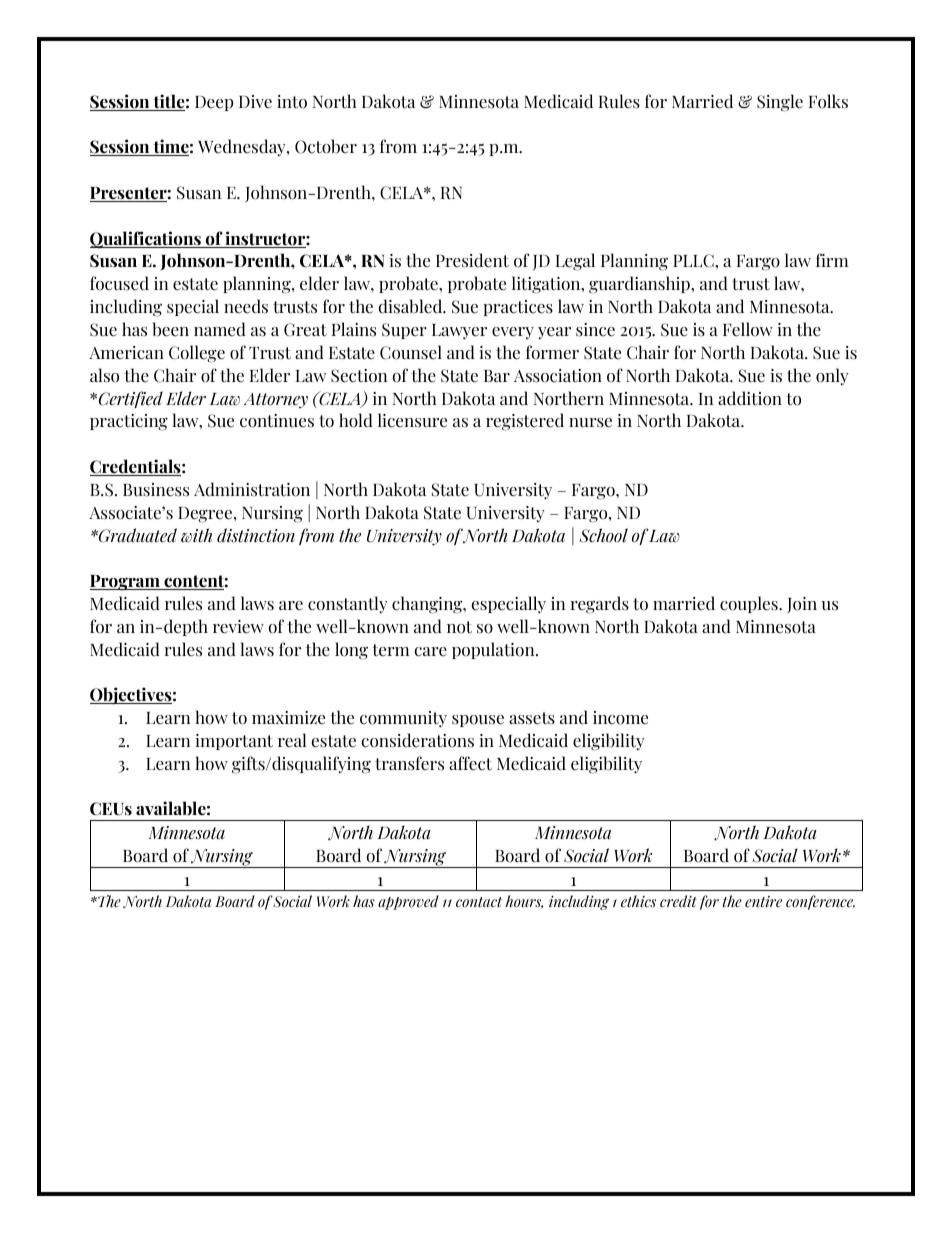 The height and width of the screenshot is (1233, 952). Describe the element at coordinates (326, 146) in the screenshot. I see `October` at that location.
